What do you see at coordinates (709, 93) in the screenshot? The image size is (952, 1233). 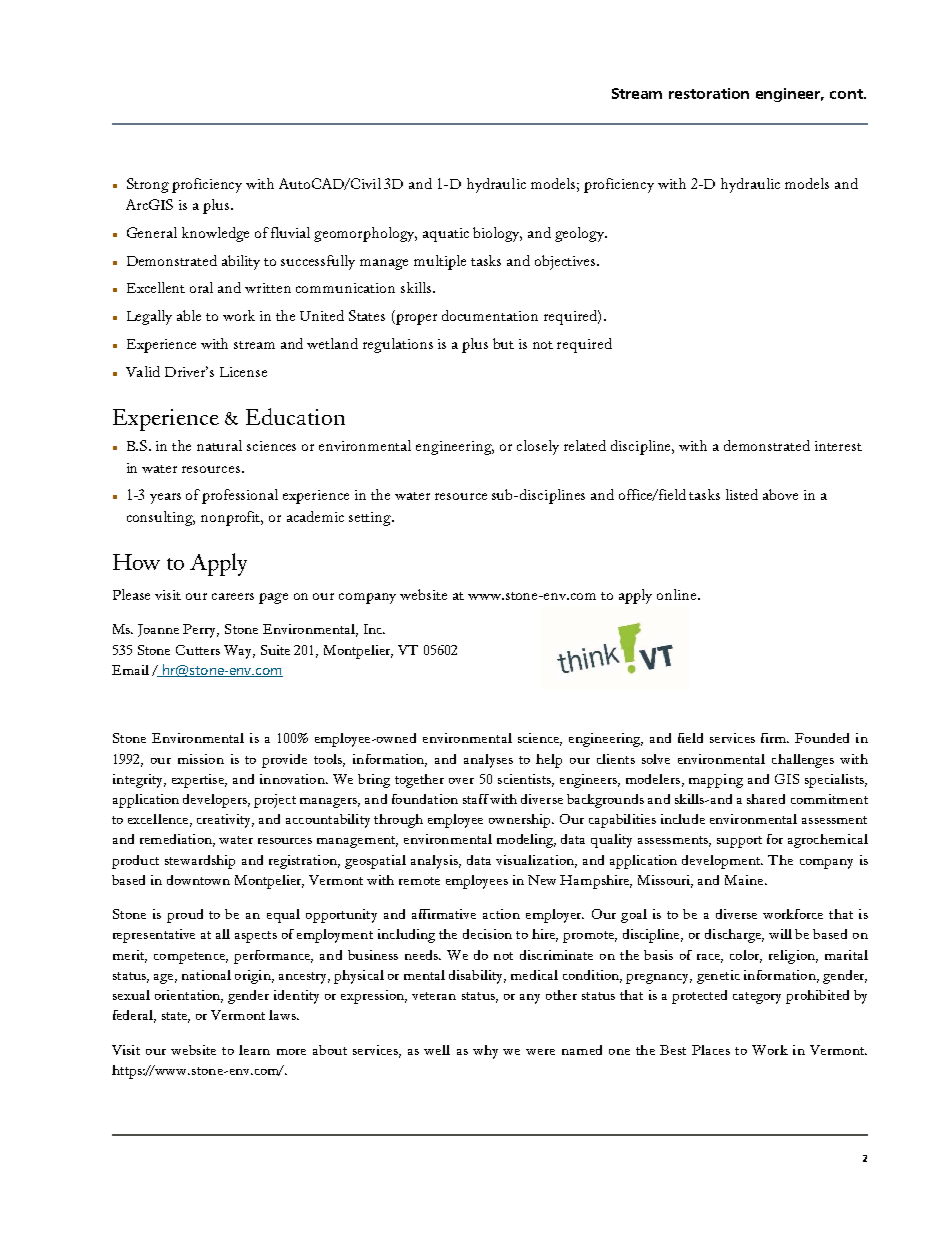 I see `restoration` at bounding box center [709, 93].
